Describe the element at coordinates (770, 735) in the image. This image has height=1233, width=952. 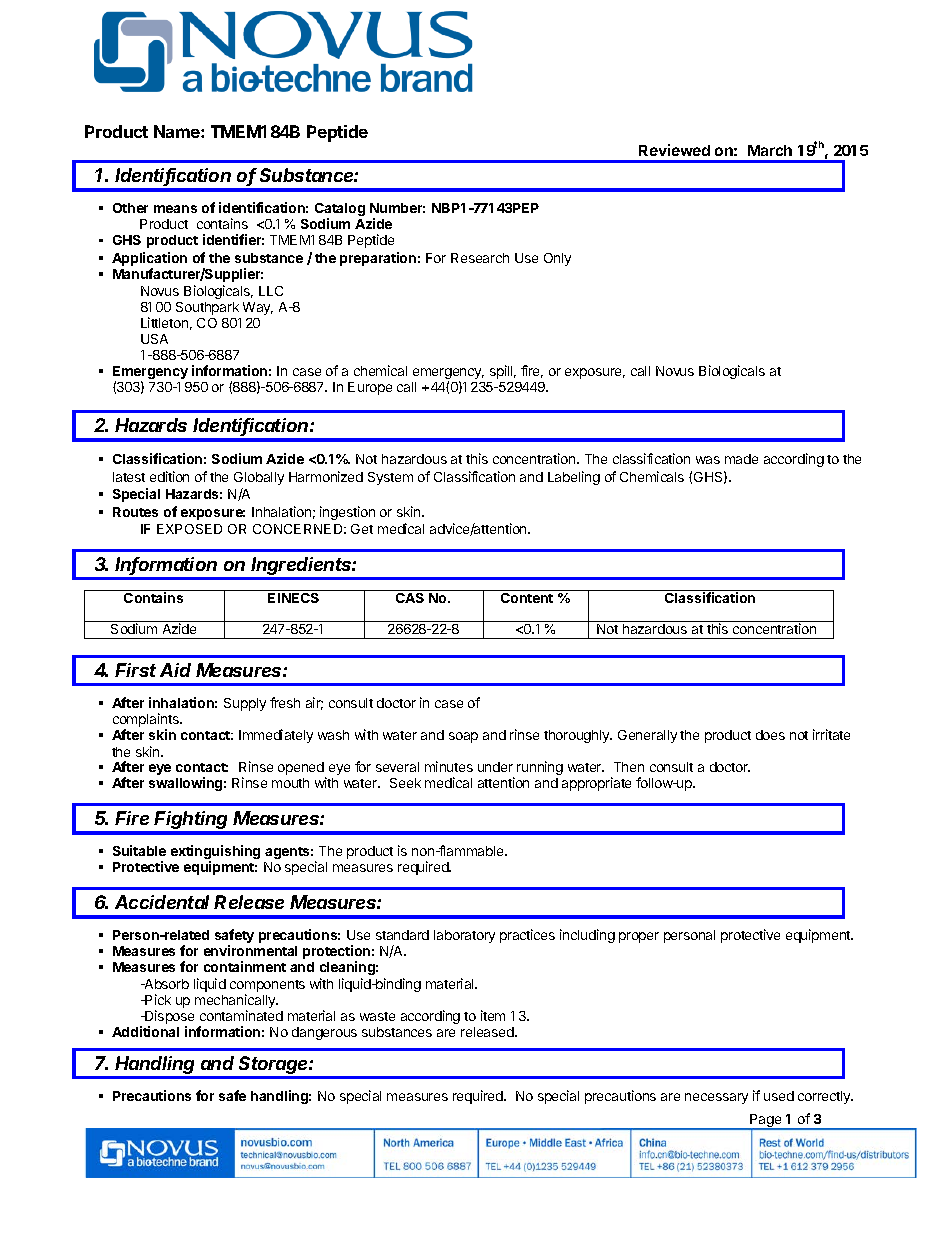
I see `does` at that location.
